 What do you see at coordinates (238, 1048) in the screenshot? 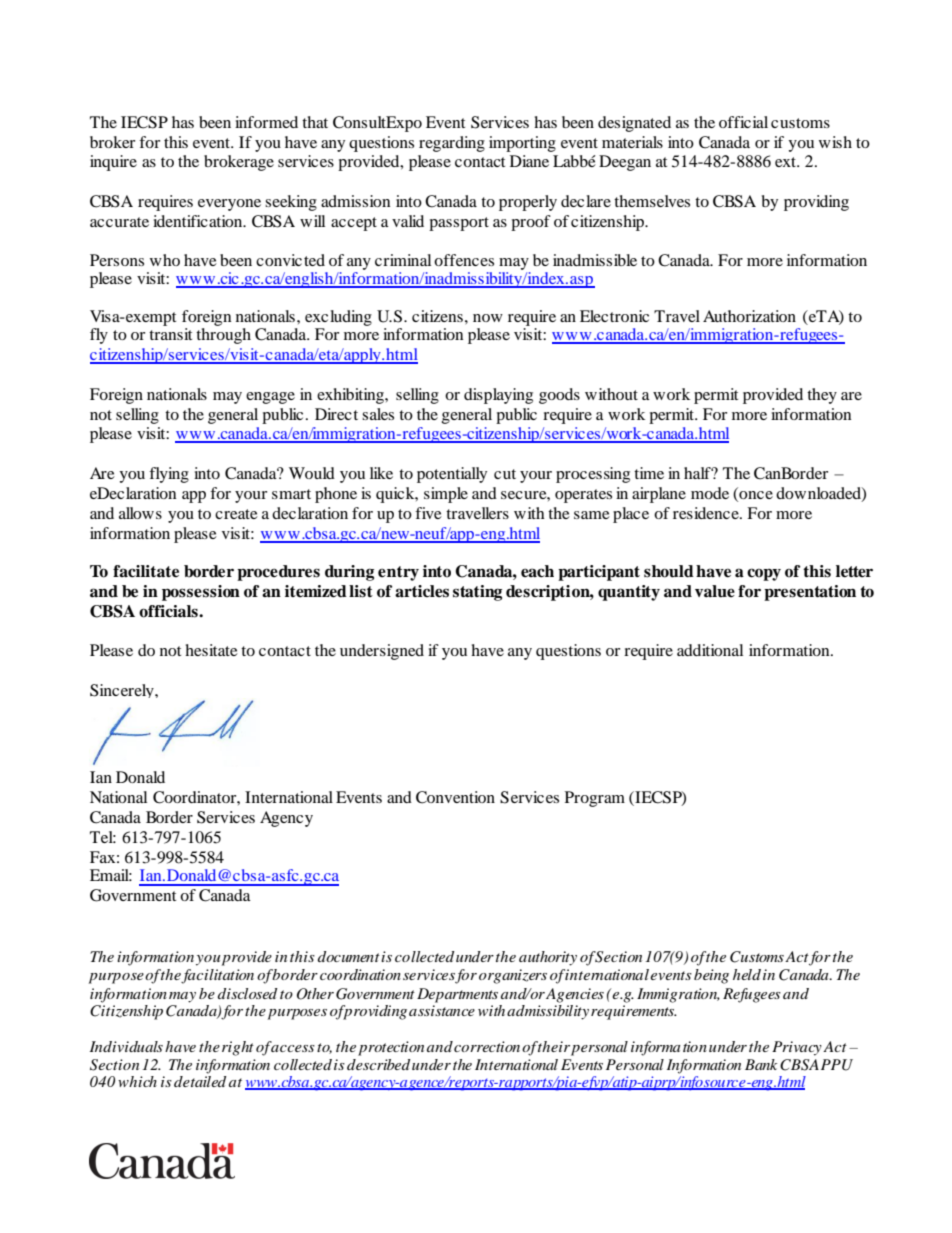
I see `right` at bounding box center [238, 1048].
